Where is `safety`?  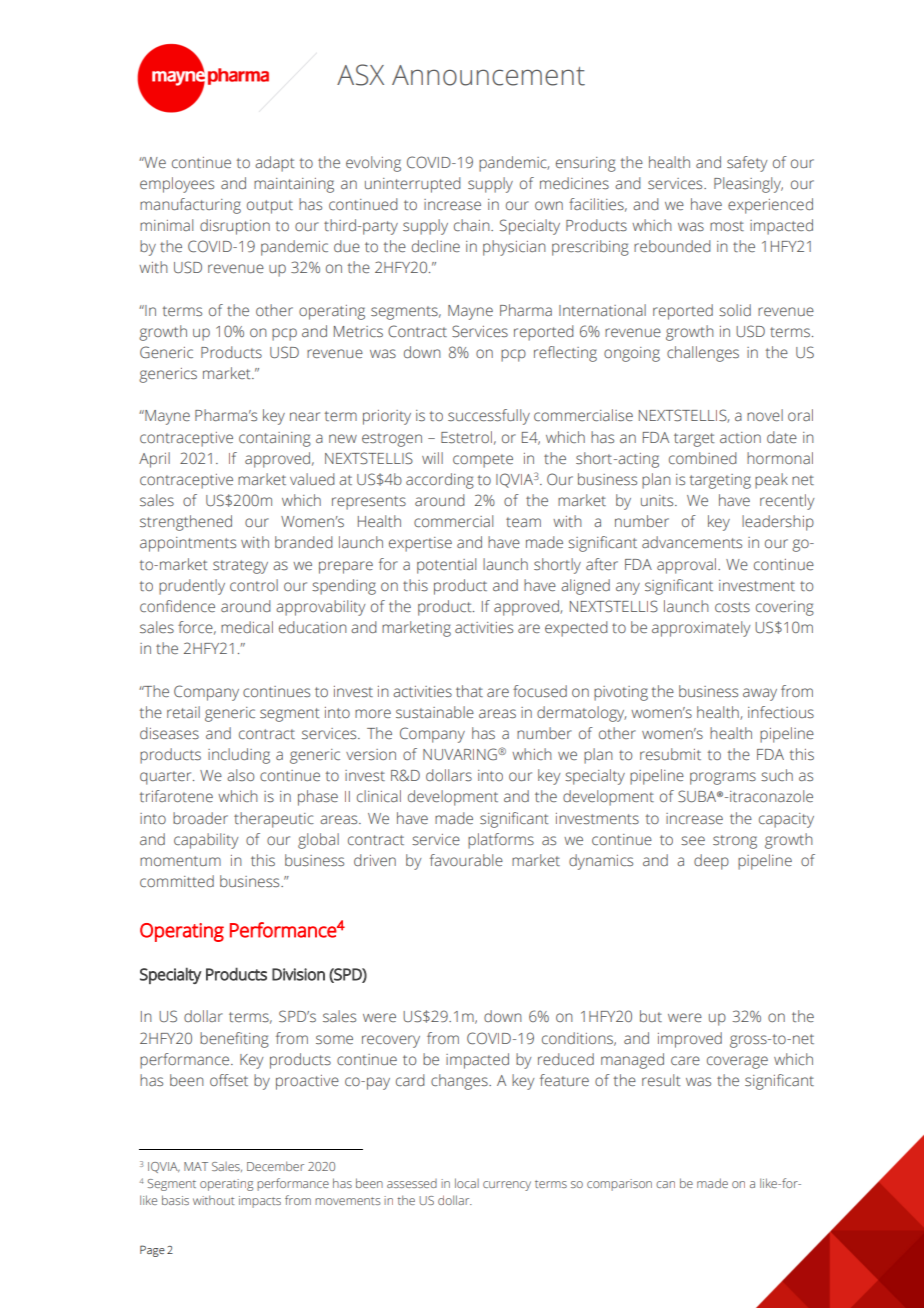
safety is located at coordinates (747, 164).
